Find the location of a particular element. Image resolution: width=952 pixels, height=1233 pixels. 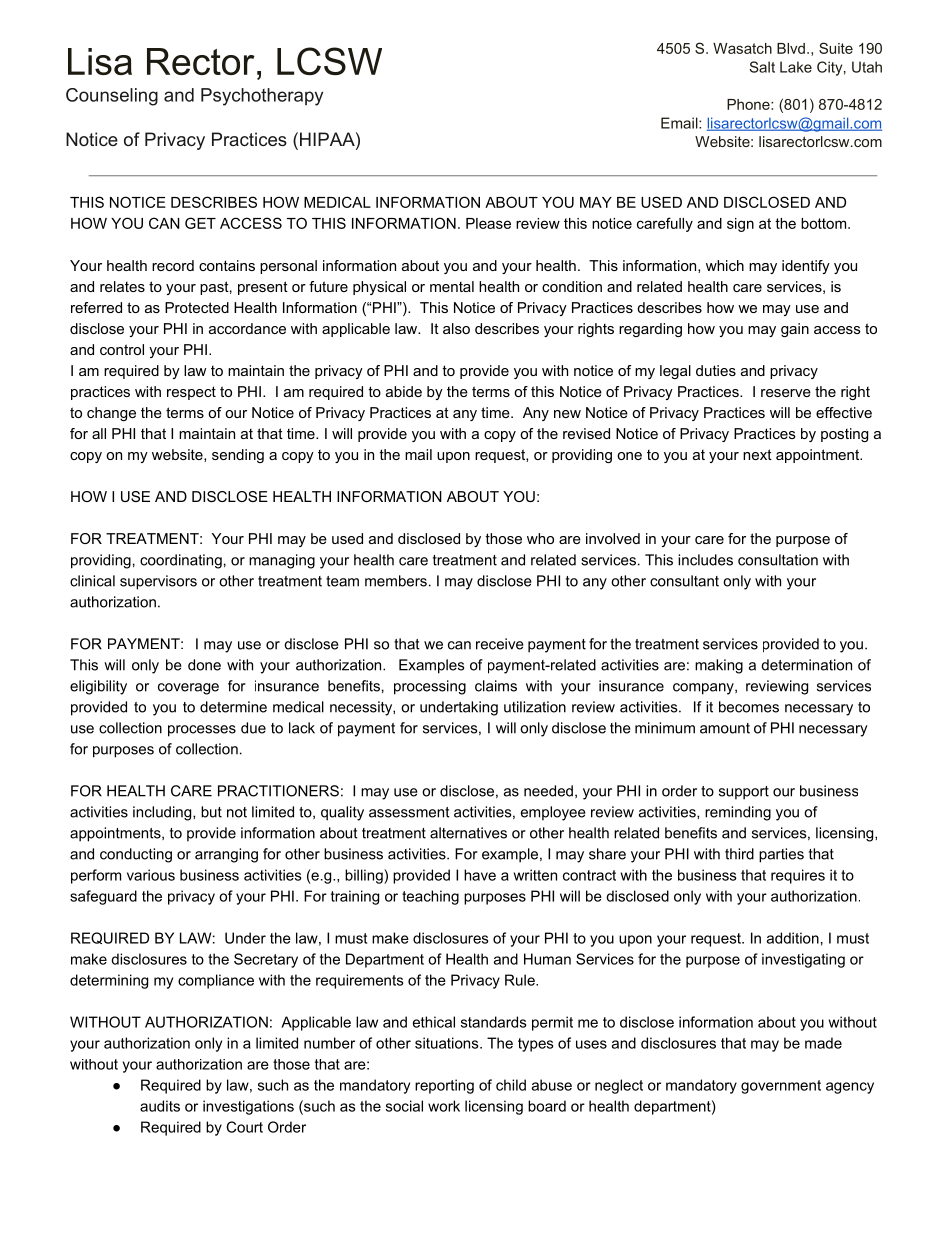

supervisors is located at coordinates (158, 582).
